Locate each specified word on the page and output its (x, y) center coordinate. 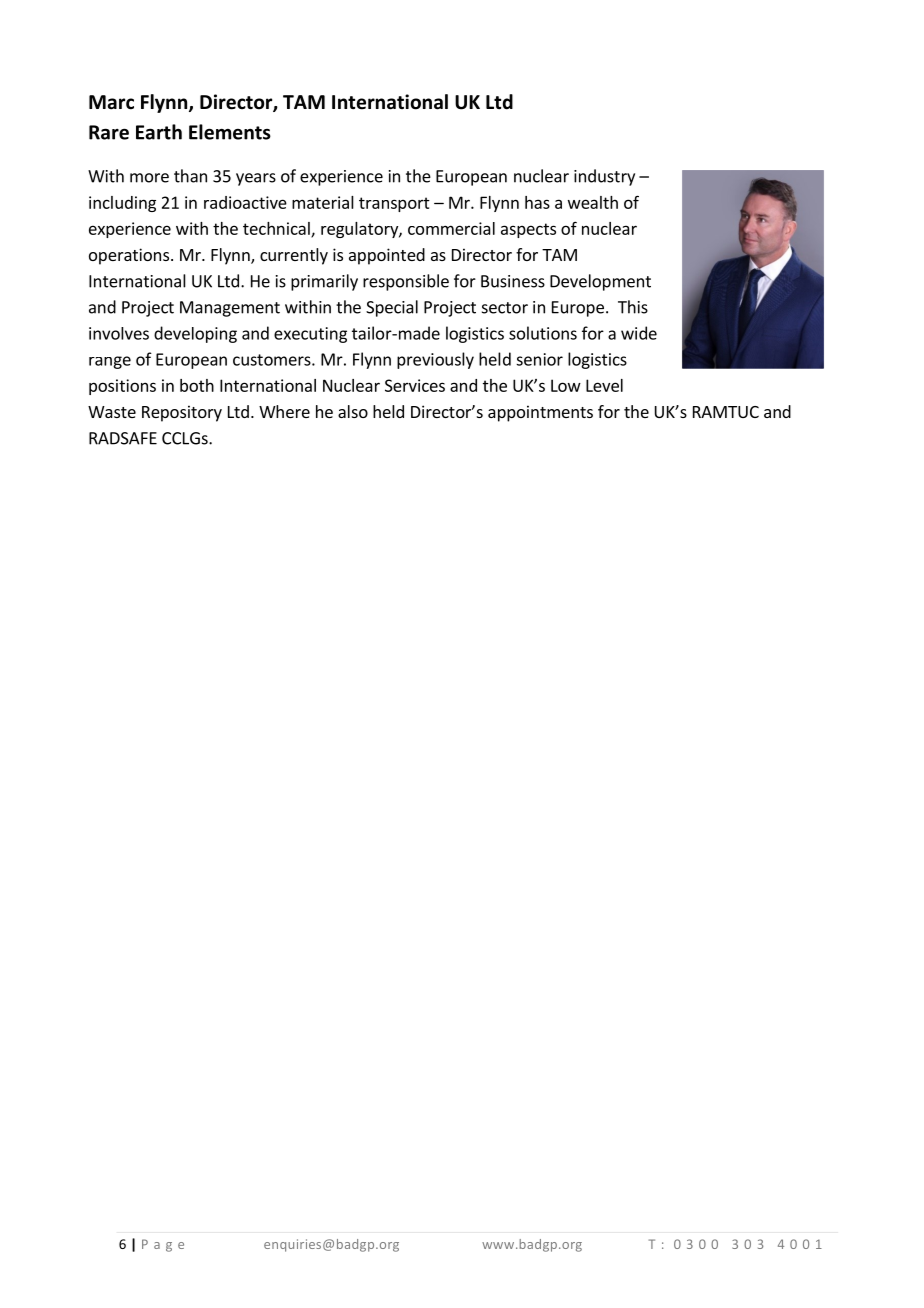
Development (600, 282)
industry (604, 177)
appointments (540, 413)
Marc (111, 102)
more (149, 178)
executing (310, 335)
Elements (230, 132)
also (353, 411)
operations (130, 256)
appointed (387, 256)
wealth (593, 202)
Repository (182, 413)
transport (394, 204)
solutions (543, 333)
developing (195, 334)
